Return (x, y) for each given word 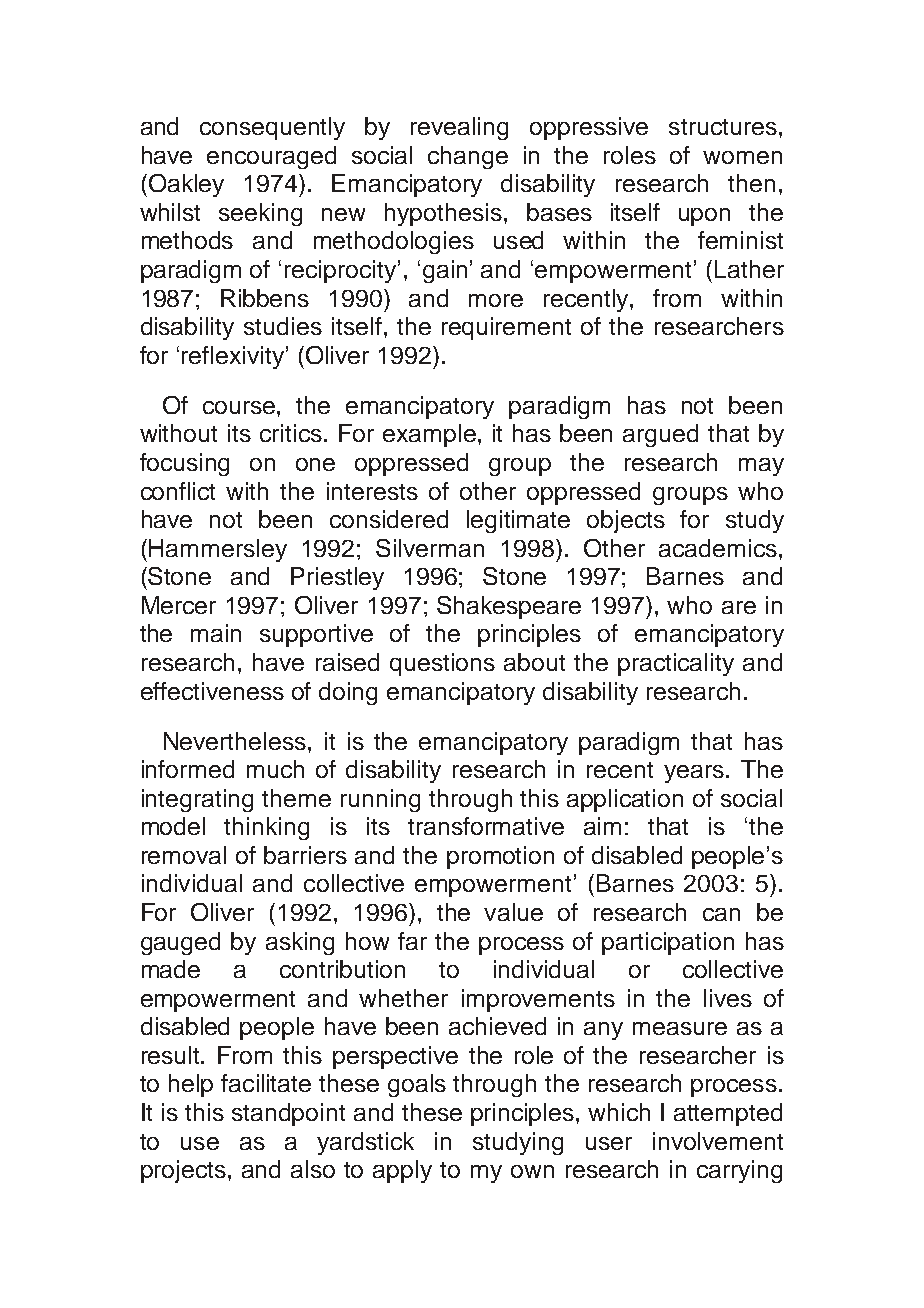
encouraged (271, 157)
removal (184, 855)
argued (660, 435)
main (216, 633)
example (429, 435)
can (721, 914)
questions (442, 664)
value (513, 912)
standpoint (288, 1114)
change (468, 157)
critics (291, 433)
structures (723, 127)
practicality (676, 664)
